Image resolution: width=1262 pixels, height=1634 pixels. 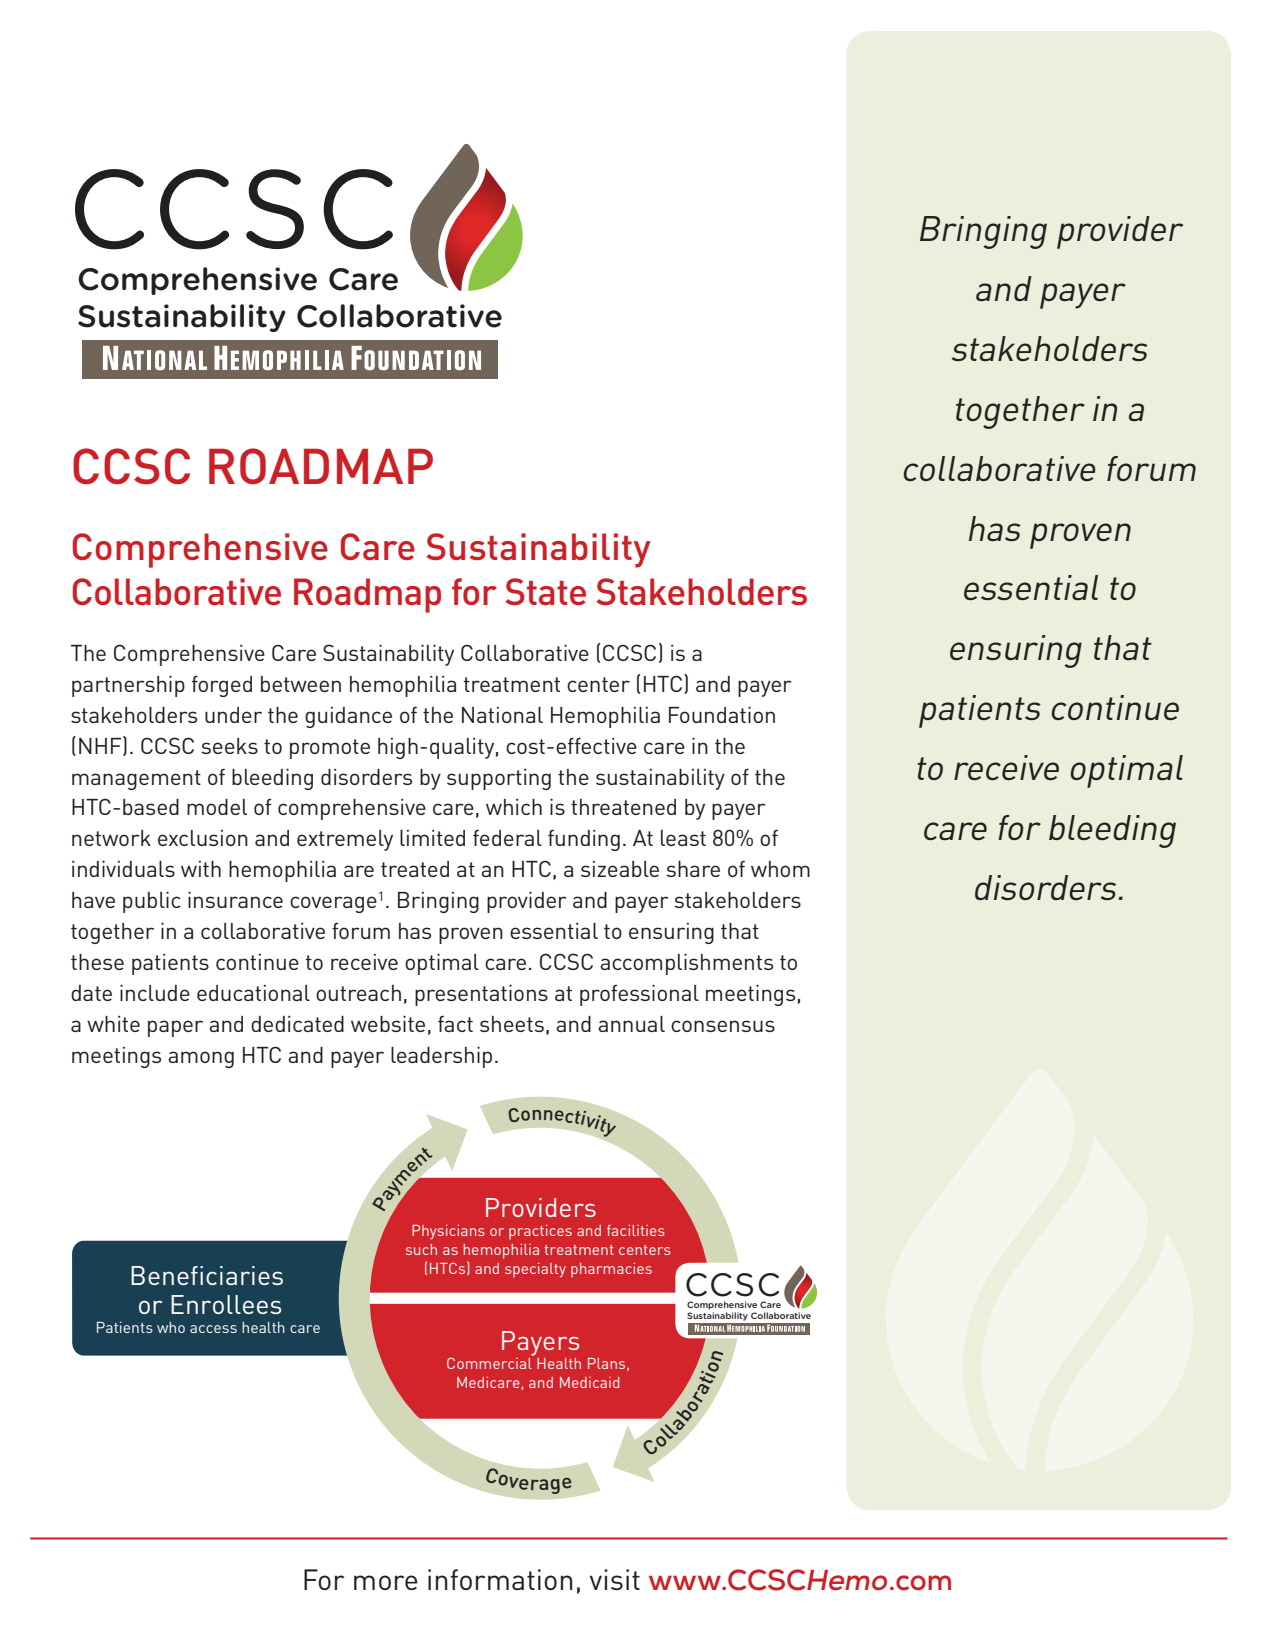 I want to click on Commercial, so click(x=490, y=1362).
